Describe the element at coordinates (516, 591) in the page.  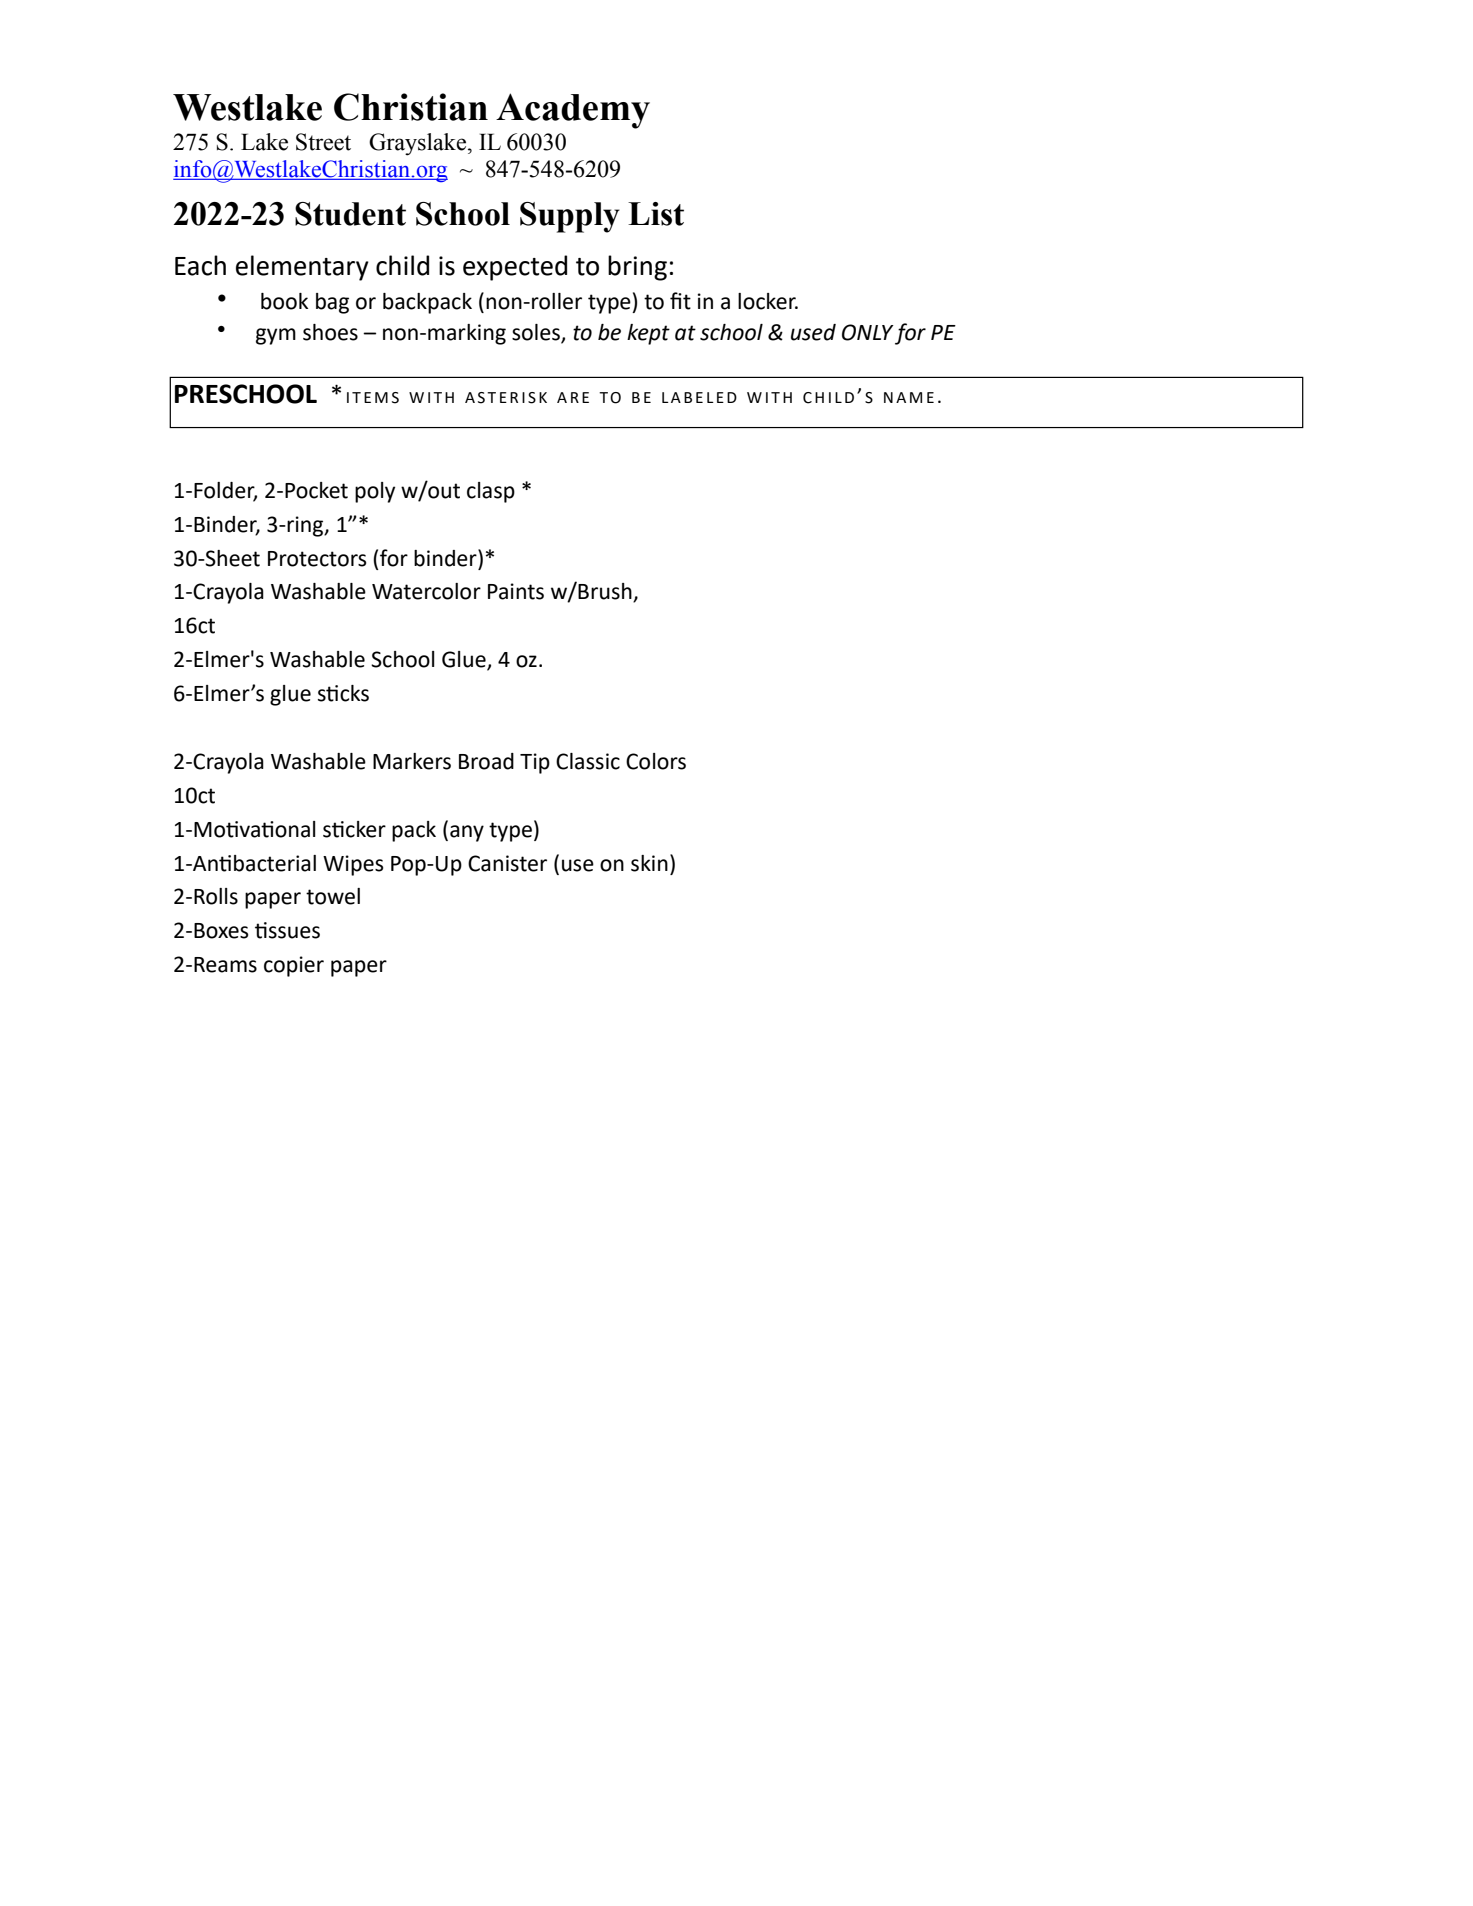
I see `Paints` at that location.
